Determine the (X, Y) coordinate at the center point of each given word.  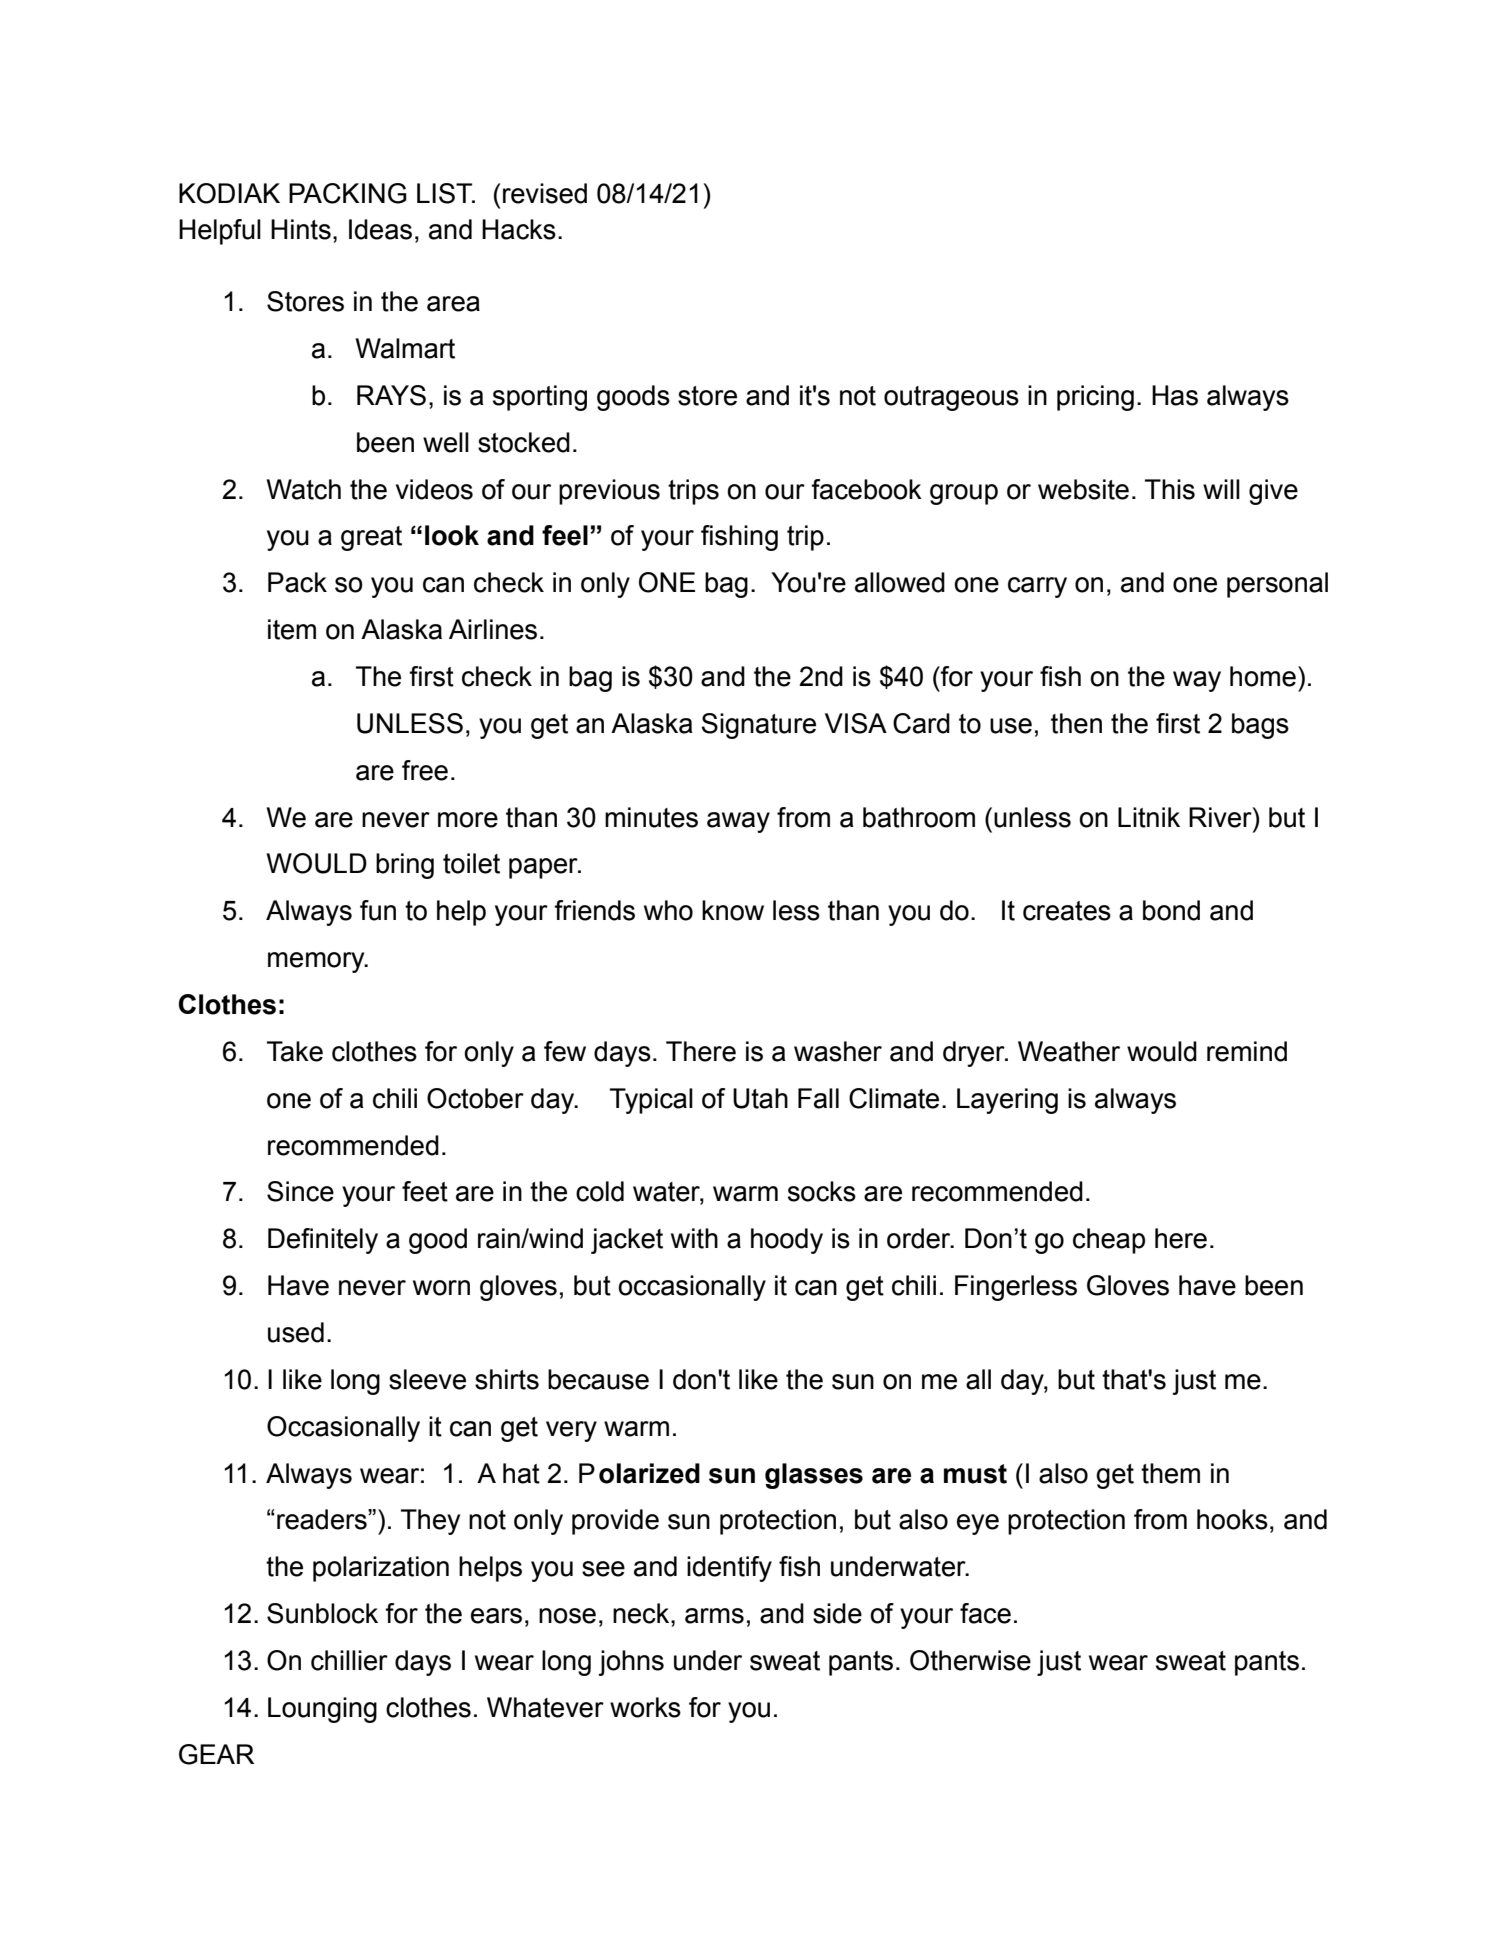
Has (1175, 395)
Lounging (322, 1710)
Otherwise (970, 1660)
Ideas (380, 229)
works (645, 1707)
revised (545, 193)
